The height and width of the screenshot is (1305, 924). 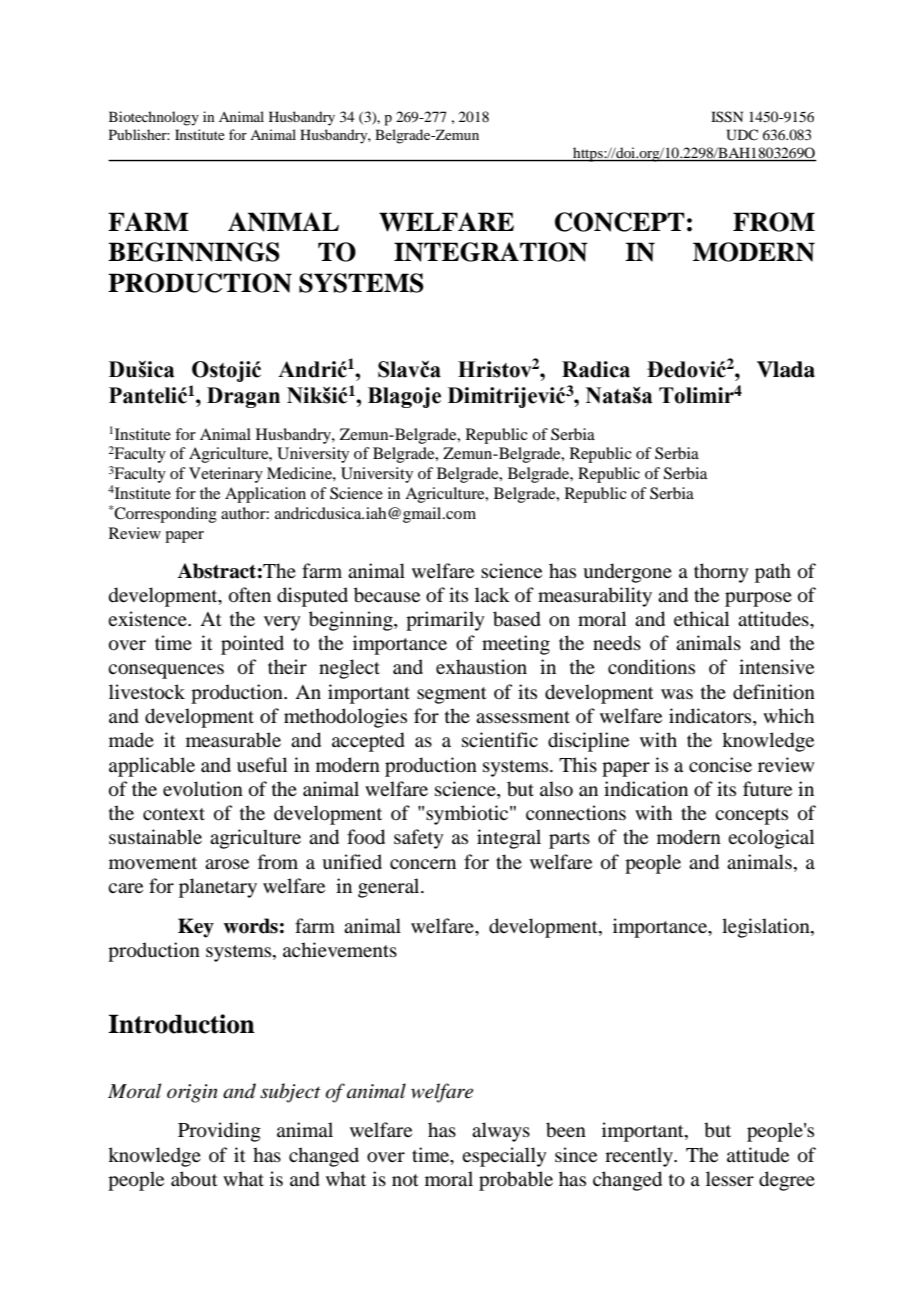 What do you see at coordinates (390, 888) in the screenshot?
I see `general` at bounding box center [390, 888].
